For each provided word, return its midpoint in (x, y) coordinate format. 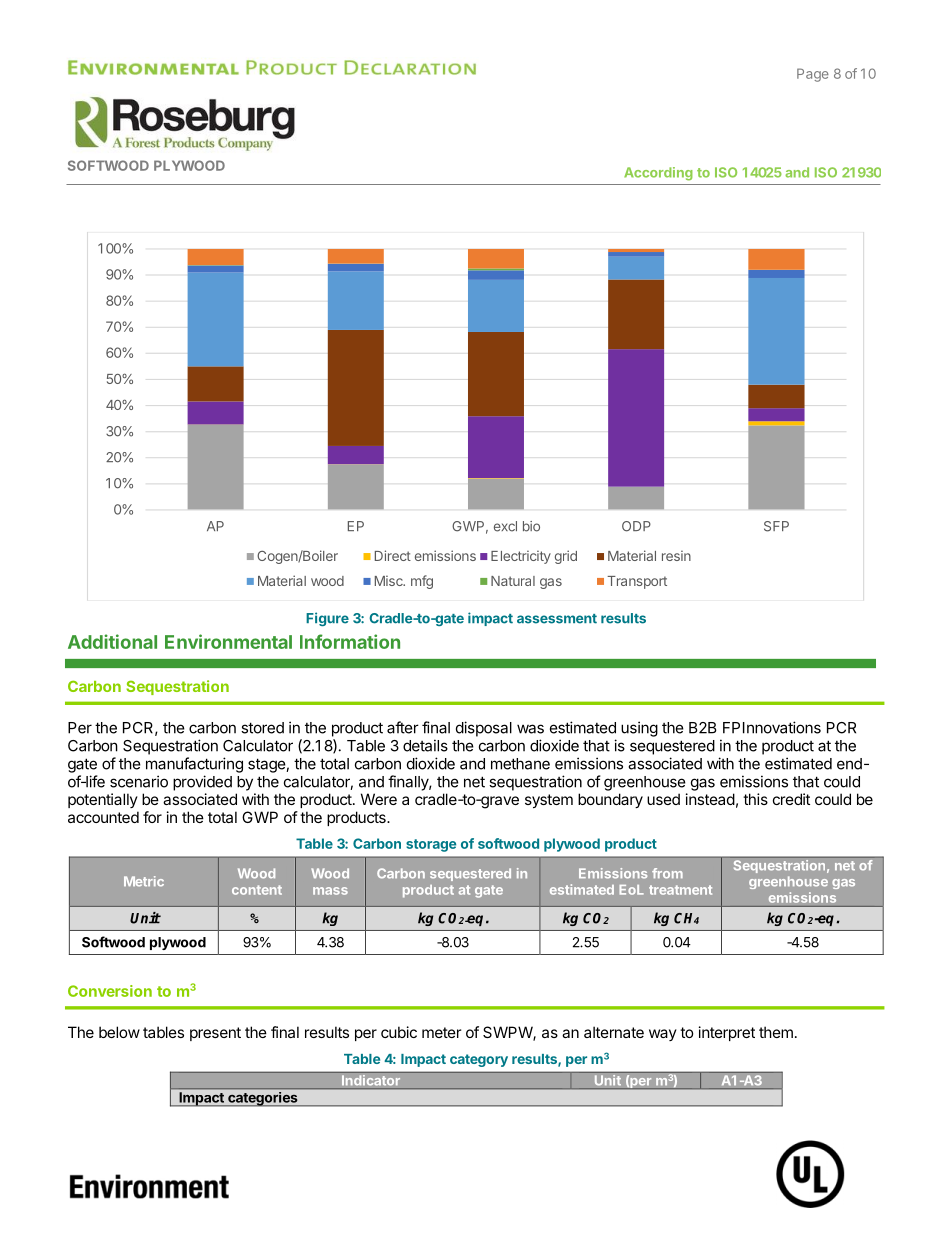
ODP (636, 526)
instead (710, 799)
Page (813, 75)
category (479, 1060)
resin (676, 555)
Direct (393, 555)
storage (431, 845)
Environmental (228, 641)
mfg (422, 582)
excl (505, 526)
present (215, 1034)
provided (202, 783)
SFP (776, 526)
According (658, 174)
